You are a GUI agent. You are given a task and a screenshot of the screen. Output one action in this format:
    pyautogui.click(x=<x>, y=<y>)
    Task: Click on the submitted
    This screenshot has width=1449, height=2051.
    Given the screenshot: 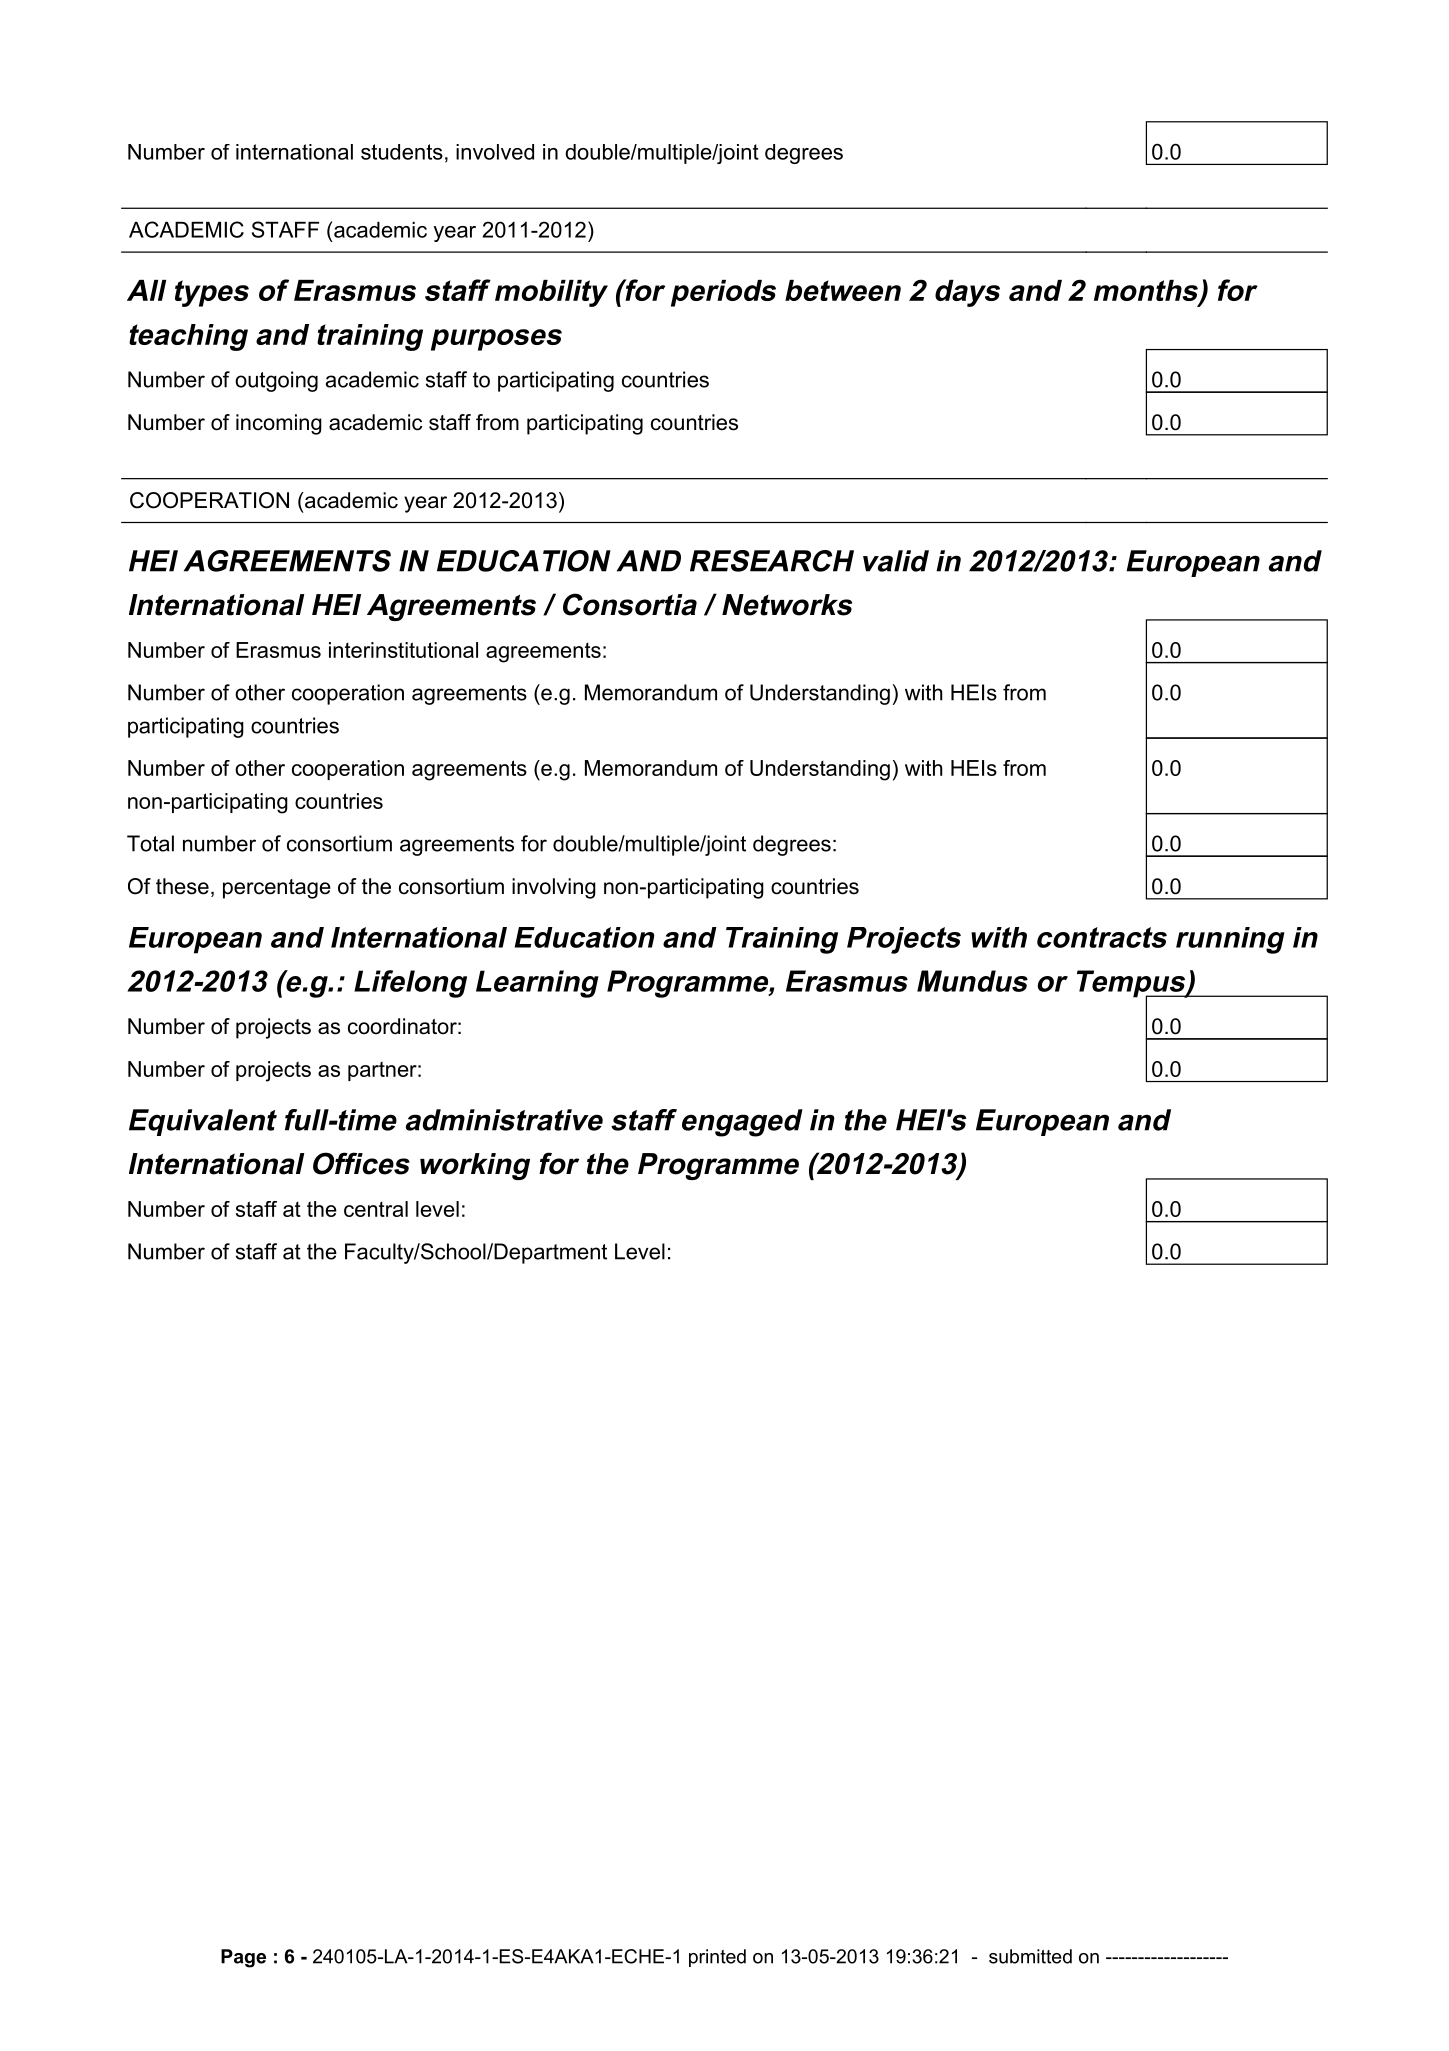 What is the action you would take?
    pyautogui.click(x=1030, y=1956)
